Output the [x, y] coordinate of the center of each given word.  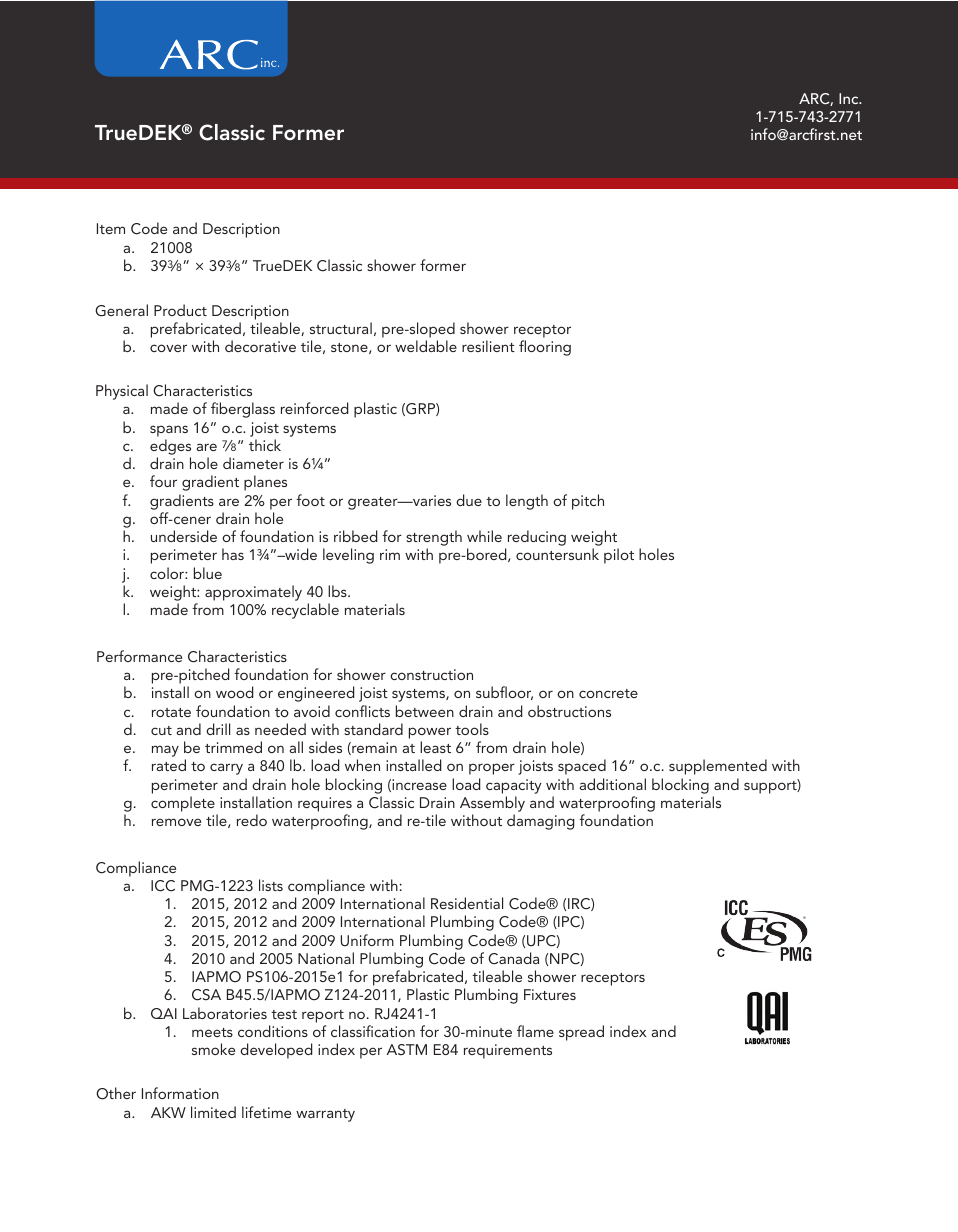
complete [183, 804]
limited [213, 1112]
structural [341, 328]
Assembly [492, 804]
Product [180, 310]
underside [184, 536]
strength [434, 539]
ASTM [407, 1049]
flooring [545, 348]
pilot [619, 556]
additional [613, 784]
